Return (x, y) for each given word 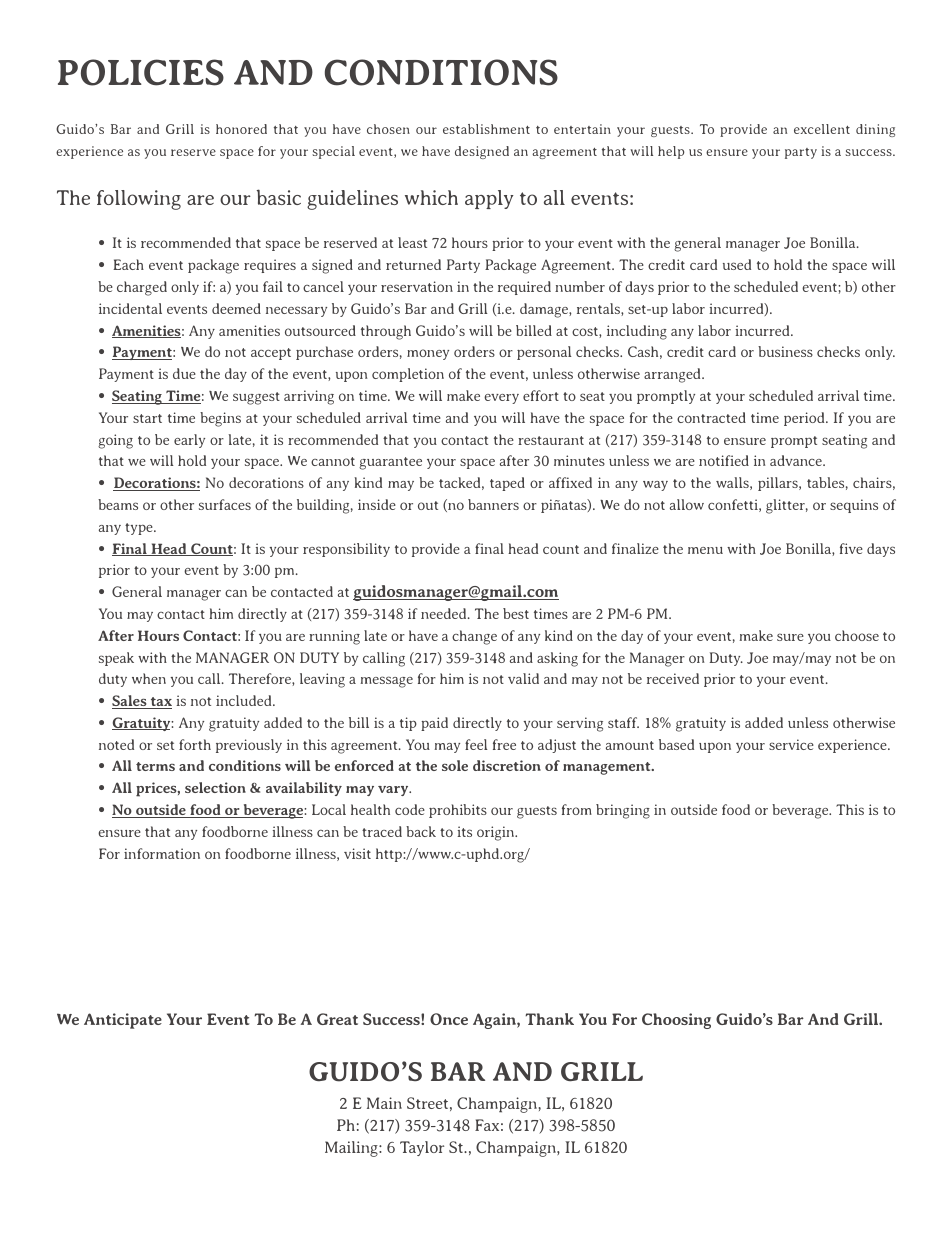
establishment (486, 129)
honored (241, 129)
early (189, 441)
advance (797, 460)
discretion (507, 765)
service (791, 744)
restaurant (551, 440)
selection (215, 787)
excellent (822, 129)
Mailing (352, 1149)
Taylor (422, 1148)
